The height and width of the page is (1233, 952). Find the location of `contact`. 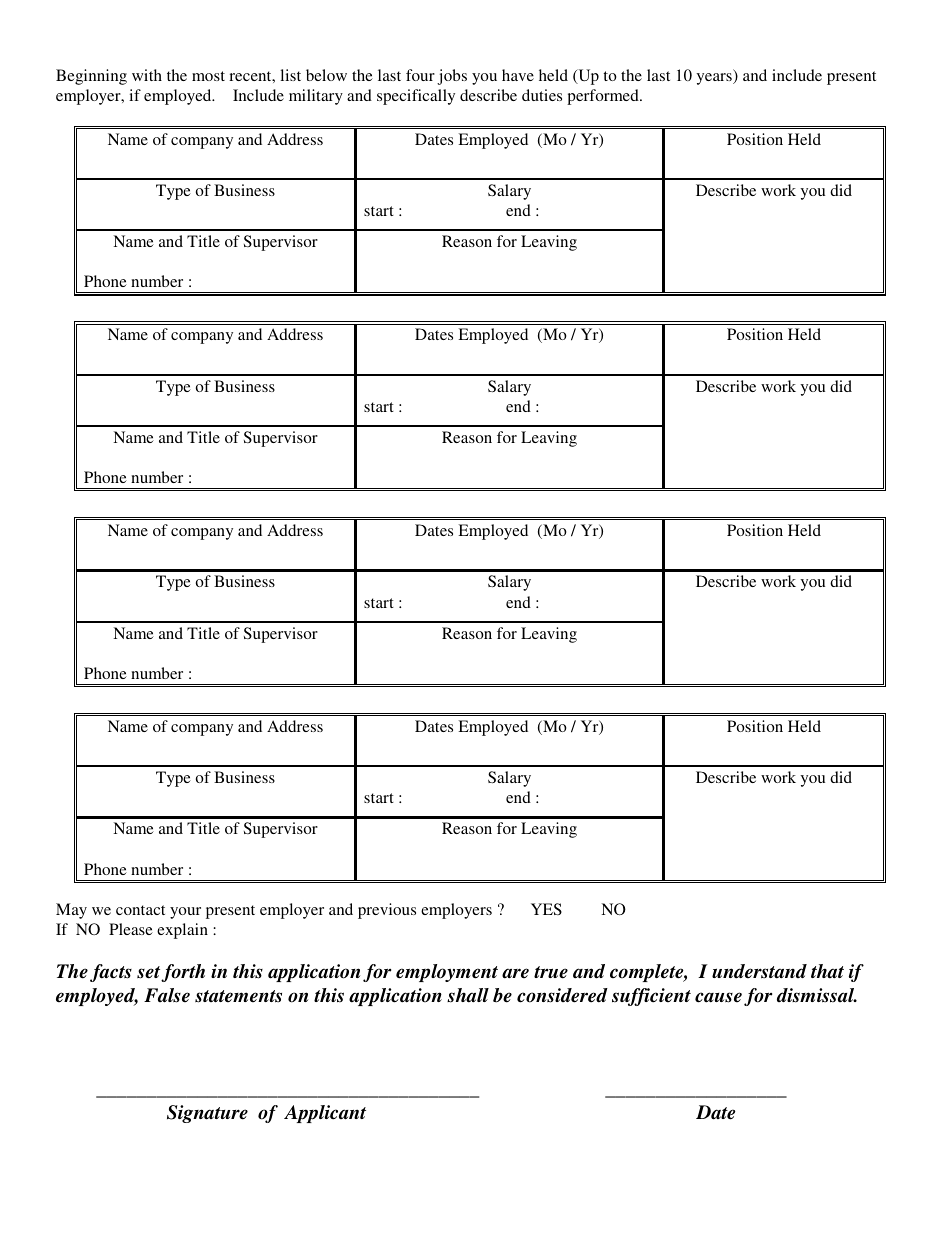

contact is located at coordinates (140, 910).
